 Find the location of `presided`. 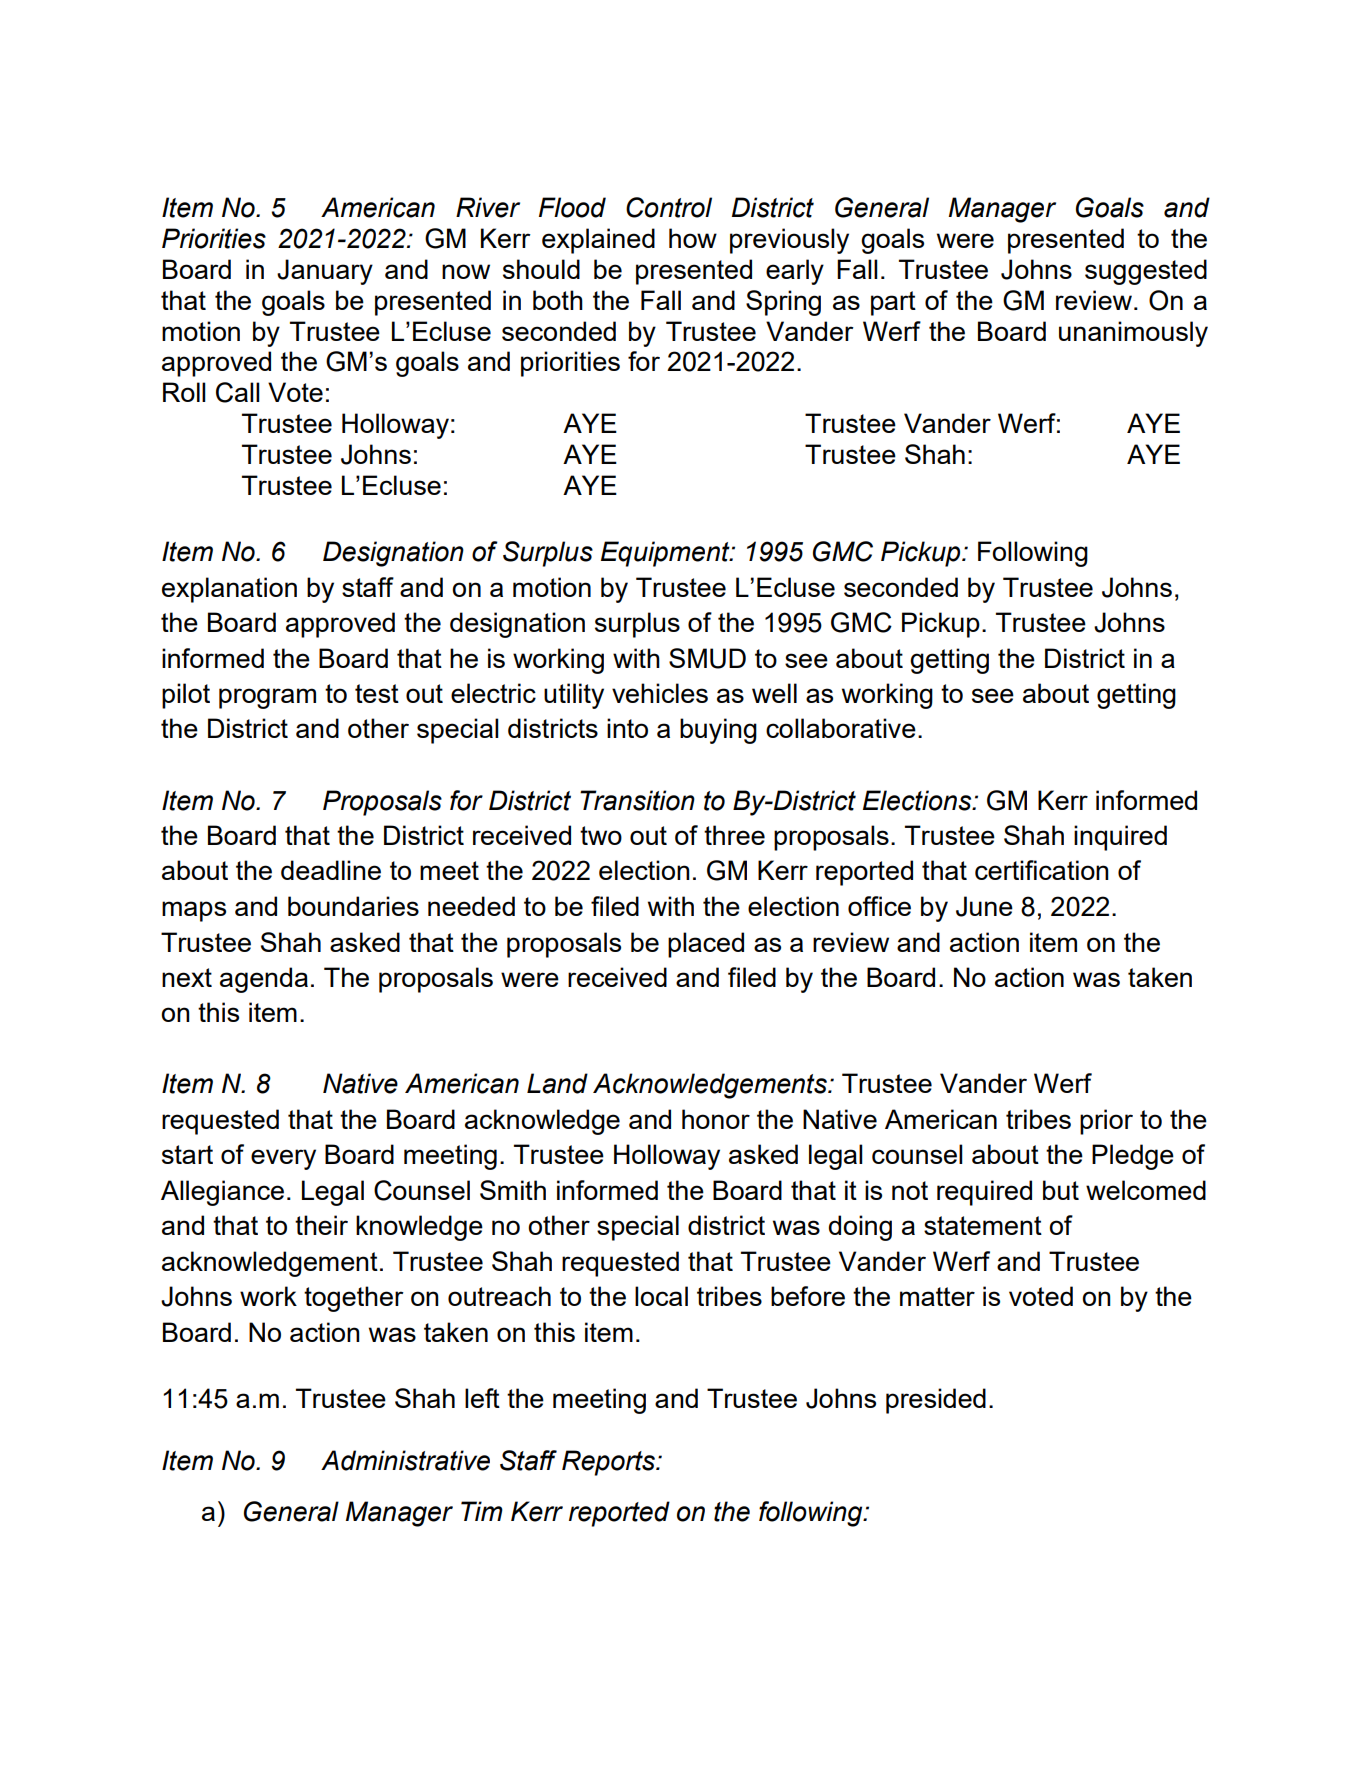

presided is located at coordinates (936, 1401).
